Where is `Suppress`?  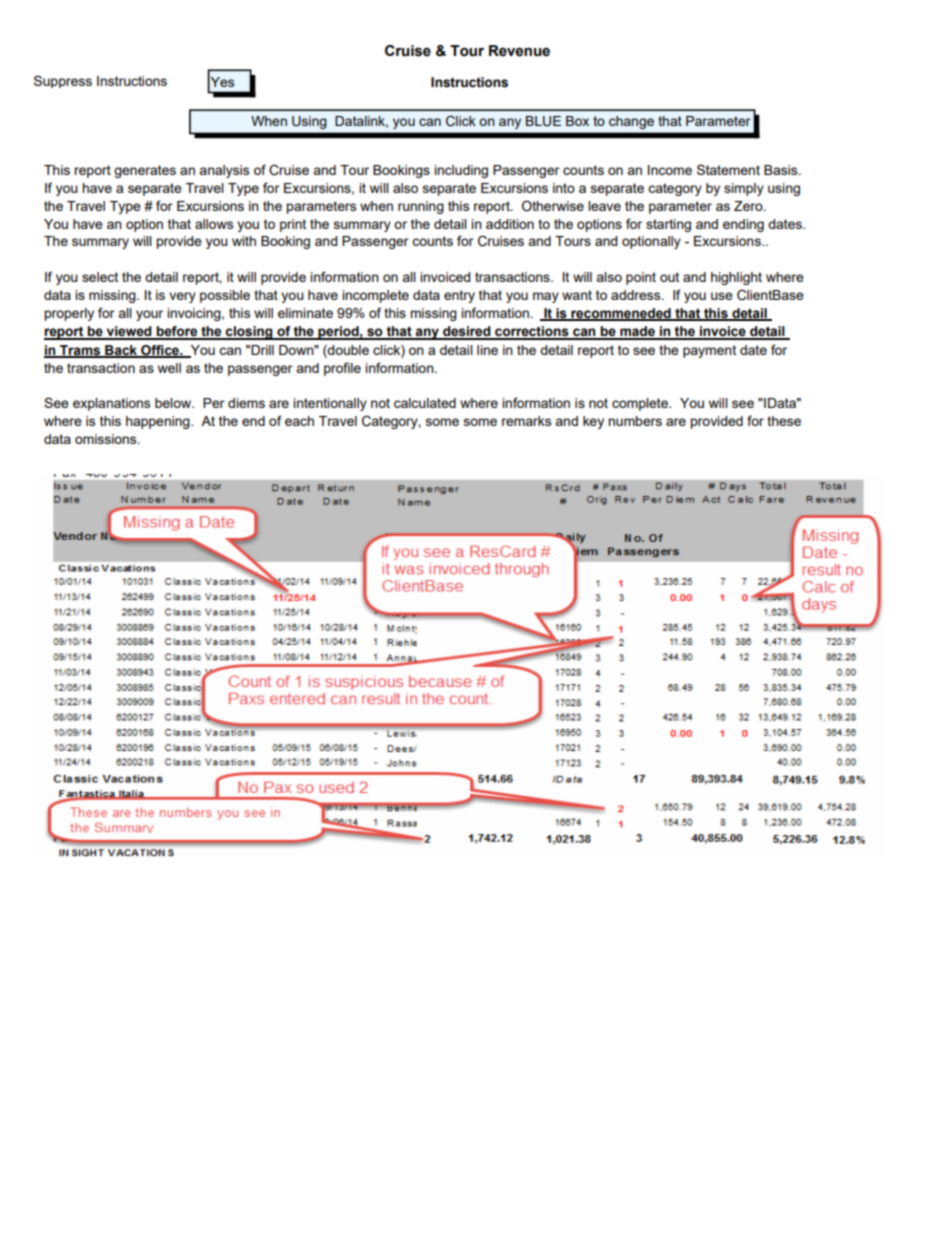
Suppress is located at coordinates (63, 81).
